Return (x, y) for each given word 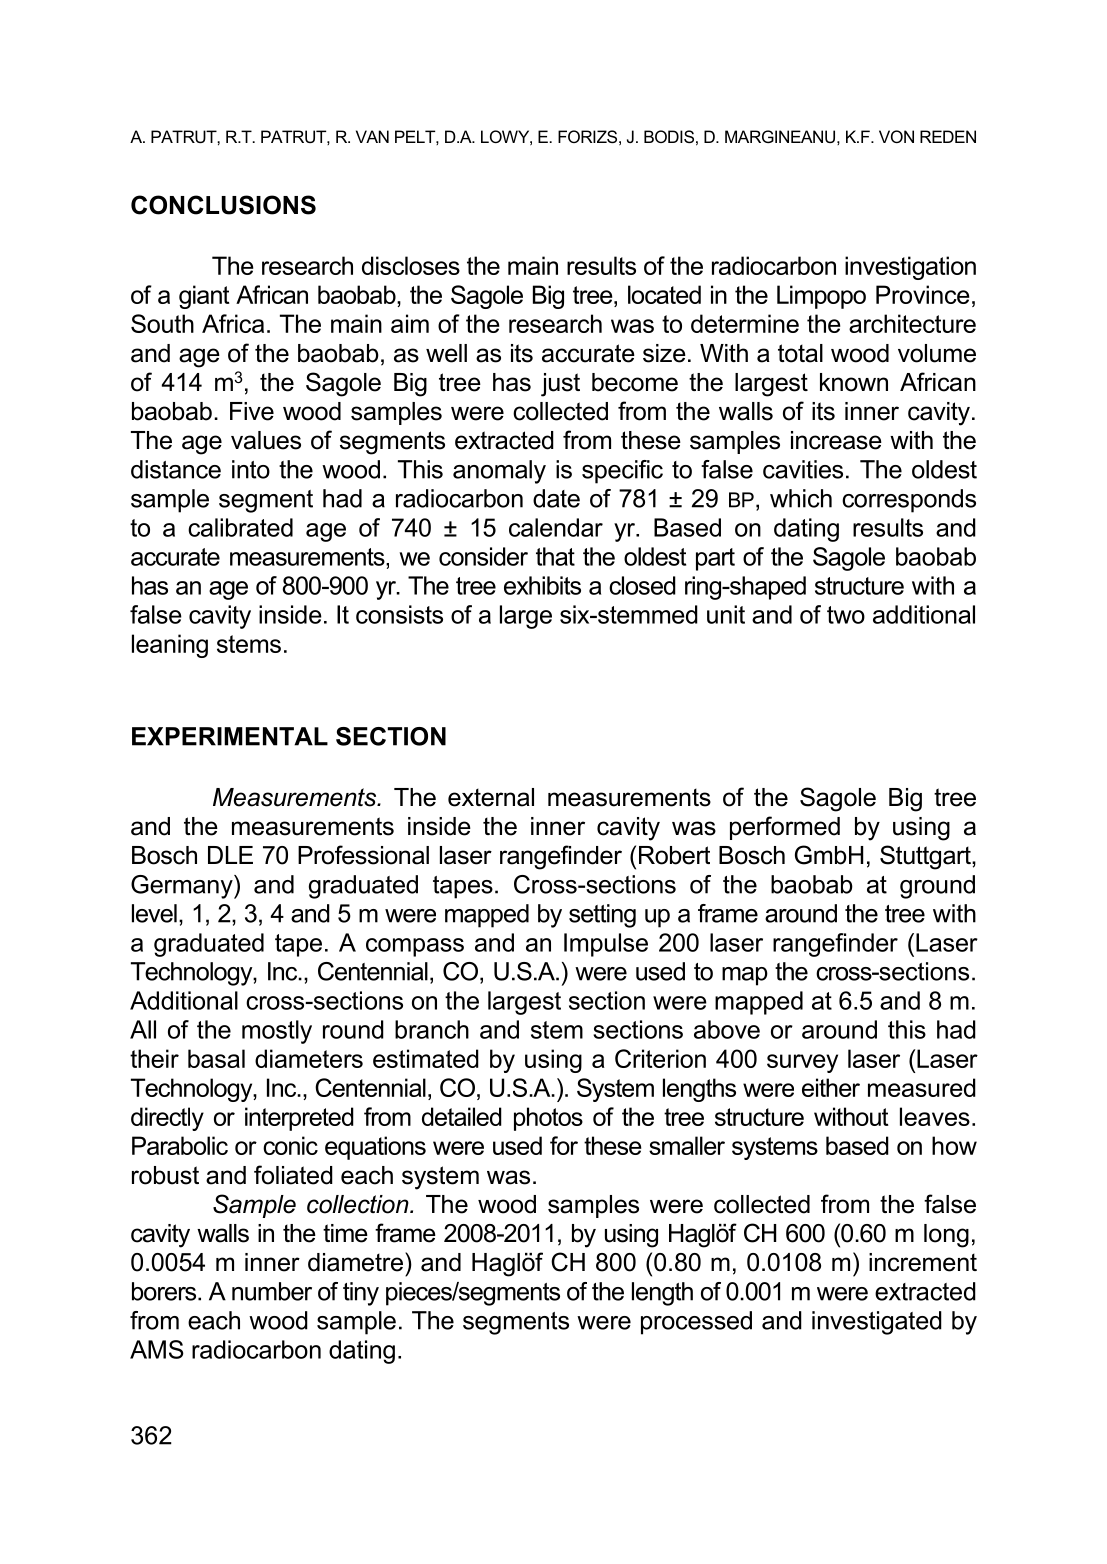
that (555, 556)
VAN (372, 136)
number (272, 1291)
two (846, 615)
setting (602, 916)
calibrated (240, 527)
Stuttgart (926, 857)
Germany (183, 887)
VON (896, 136)
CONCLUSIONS (223, 205)
